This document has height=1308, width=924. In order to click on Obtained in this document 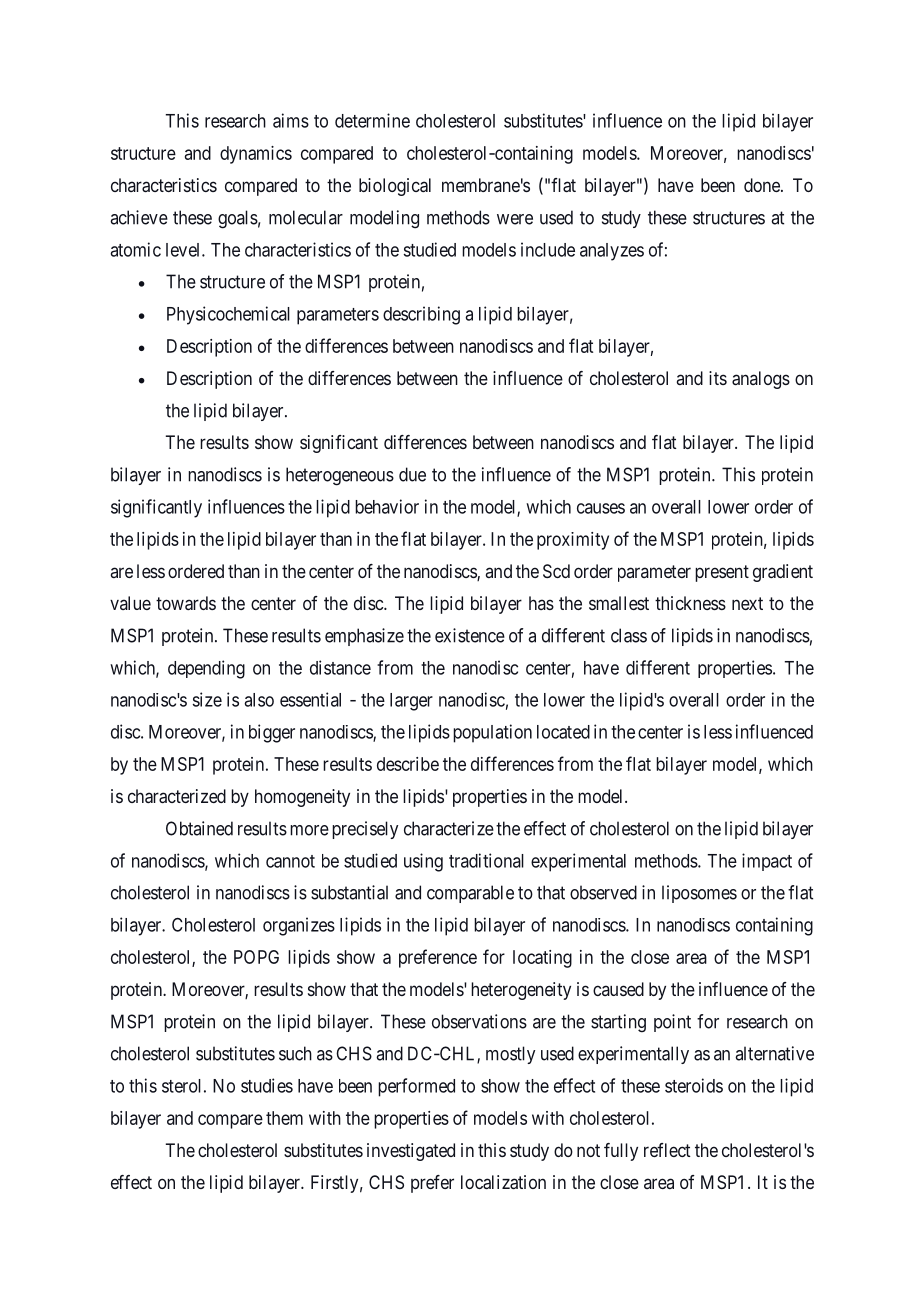, I will do `click(199, 828)`.
